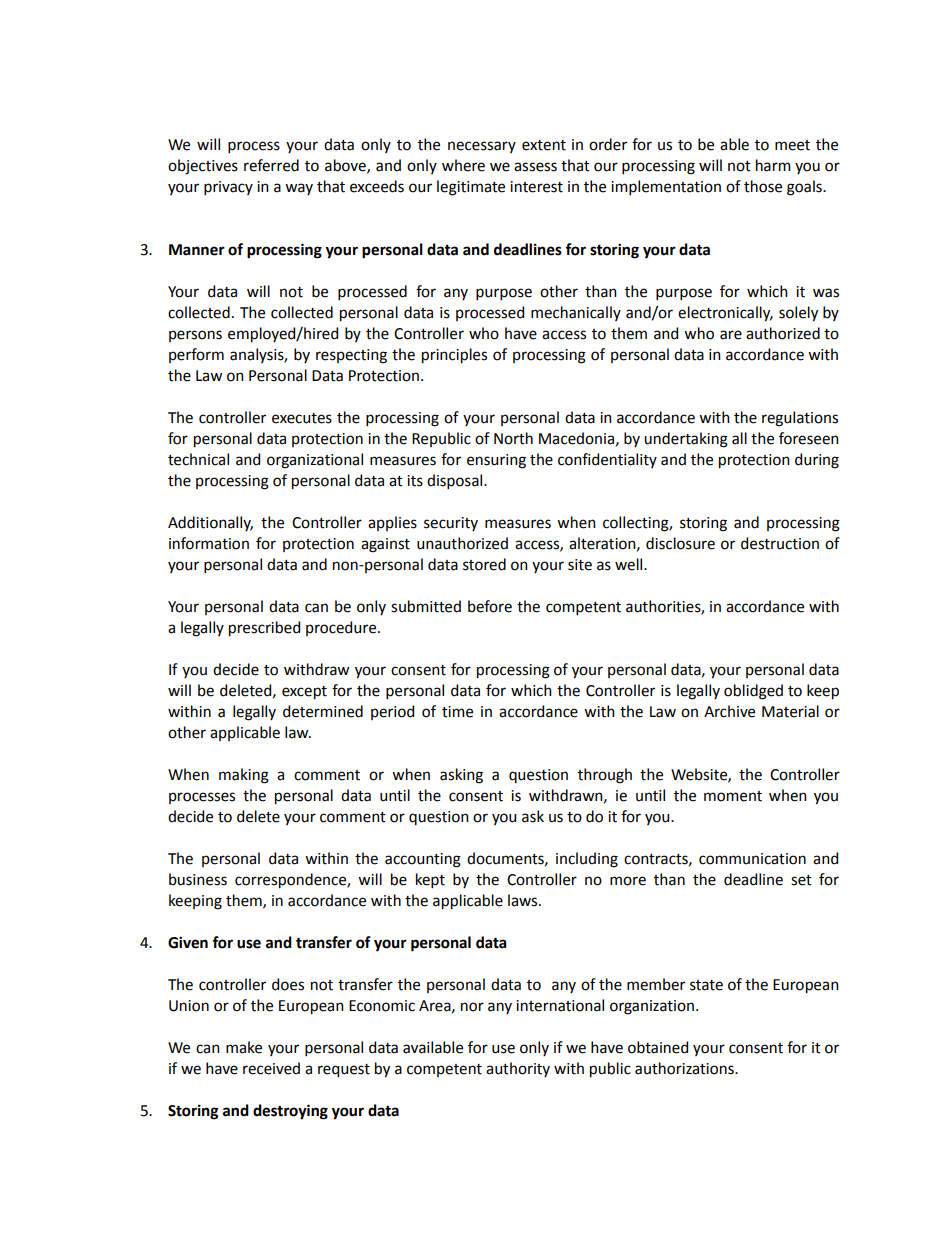 Image resolution: width=952 pixels, height=1233 pixels. Describe the element at coordinates (535, 167) in the screenshot. I see `assess` at that location.
